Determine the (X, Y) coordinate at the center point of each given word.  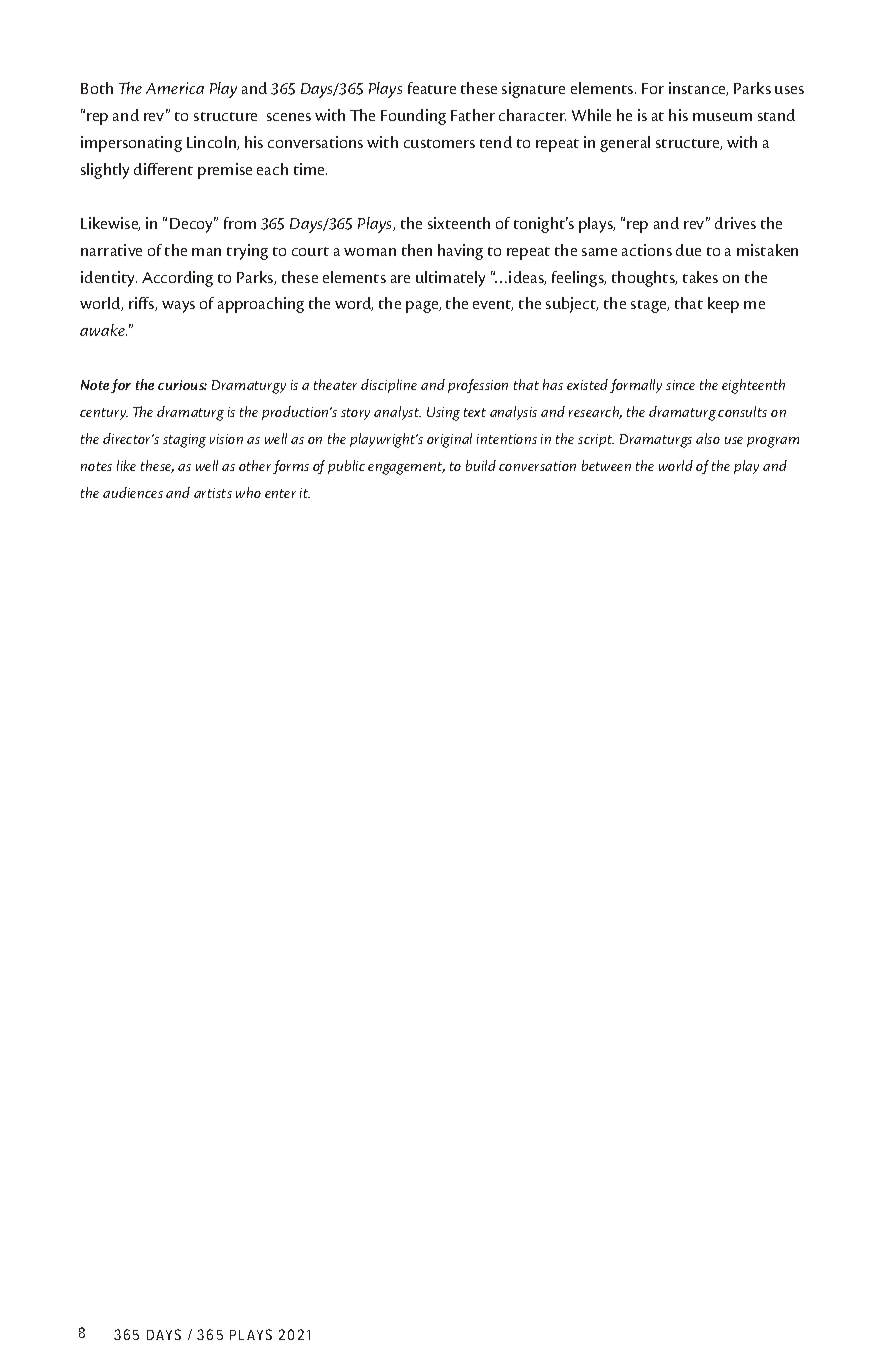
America (175, 88)
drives (735, 223)
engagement (406, 468)
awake (103, 330)
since (680, 385)
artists (213, 493)
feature (432, 88)
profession (478, 386)
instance (698, 89)
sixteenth (459, 223)
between (606, 465)
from (240, 223)
